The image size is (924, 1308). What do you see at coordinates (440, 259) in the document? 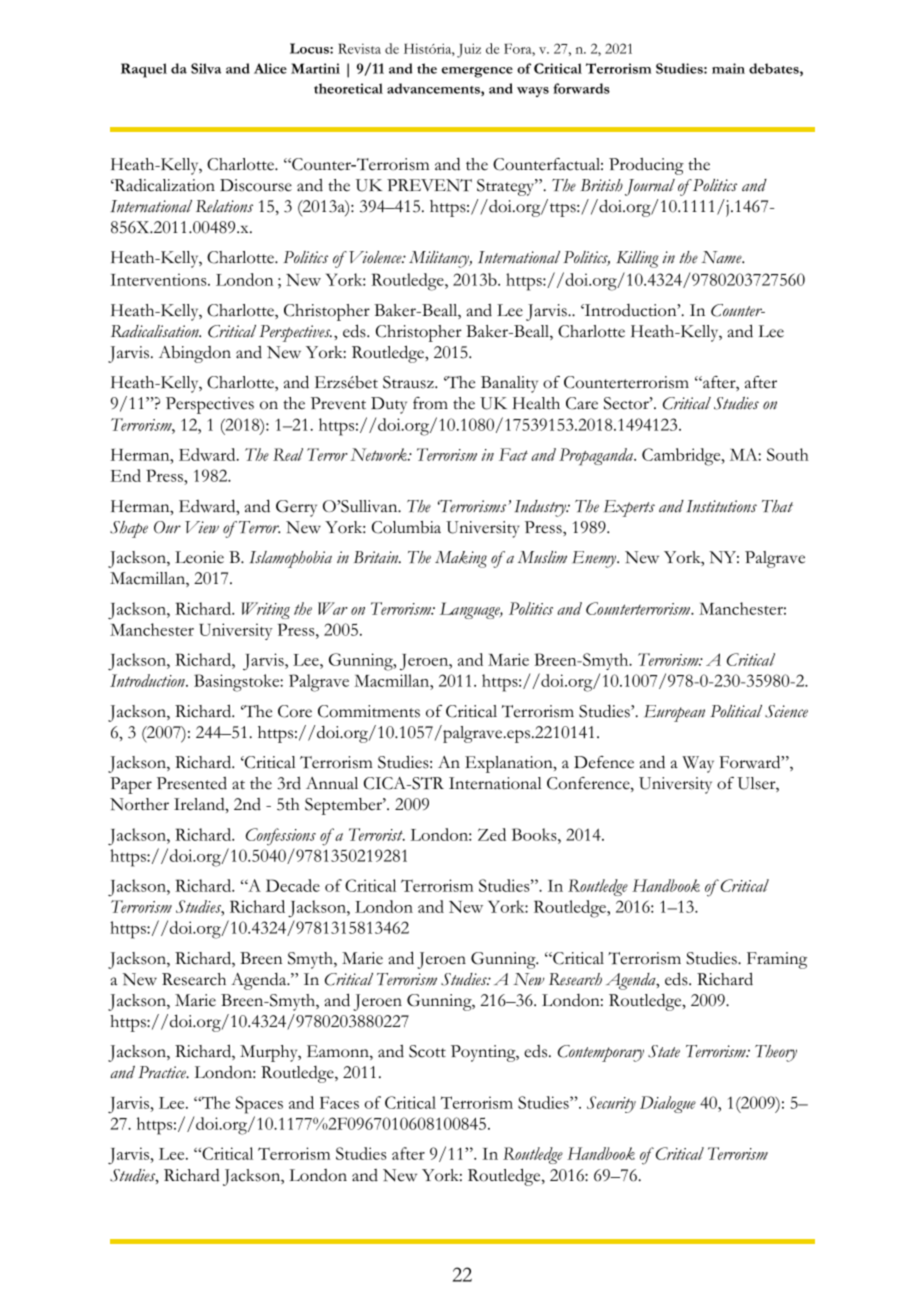
I see `Militancy` at bounding box center [440, 259].
